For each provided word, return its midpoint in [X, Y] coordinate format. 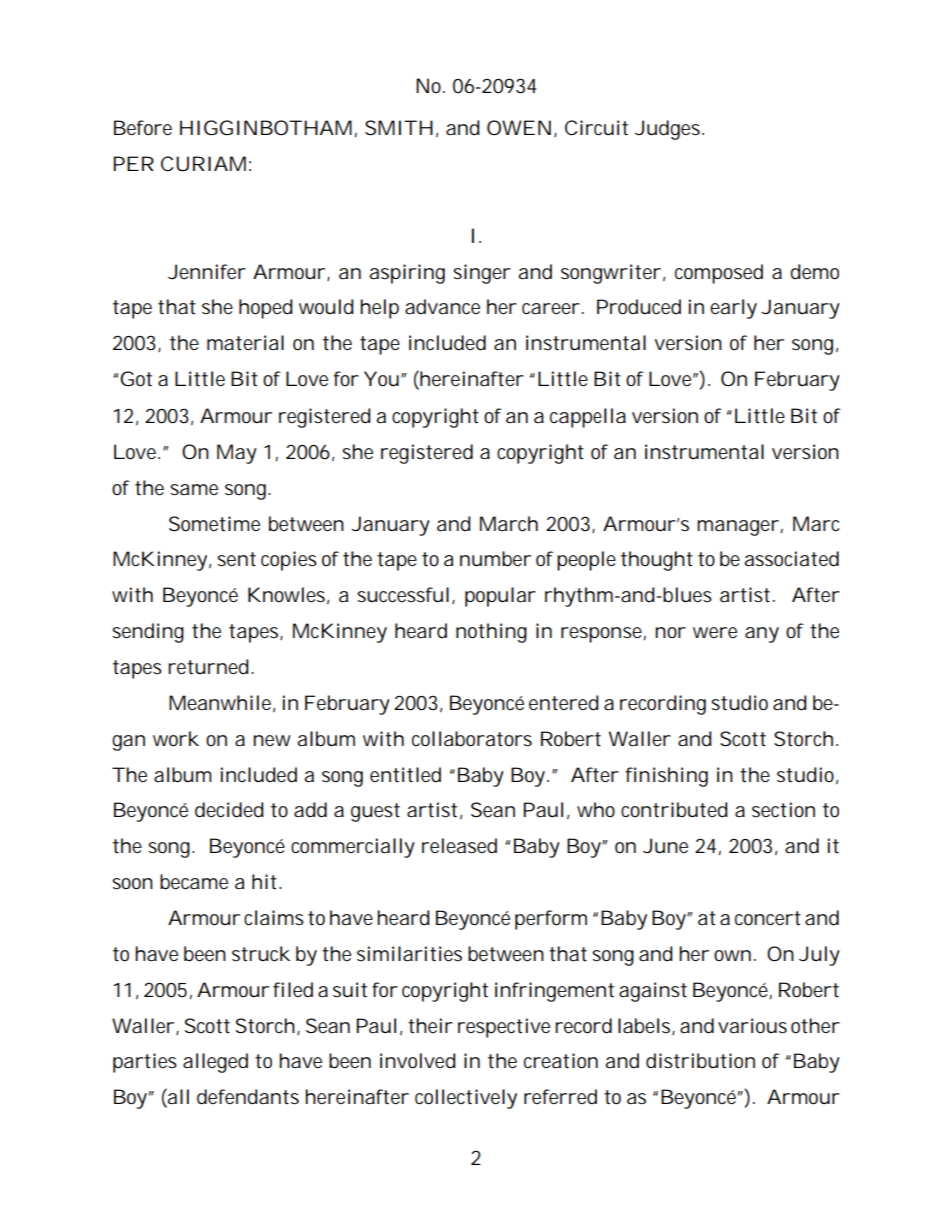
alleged [215, 1063]
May [237, 454]
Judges [669, 130]
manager [738, 528]
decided [229, 810]
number [495, 559]
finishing [667, 777]
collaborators [472, 739]
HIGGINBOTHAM [266, 128]
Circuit [596, 128]
